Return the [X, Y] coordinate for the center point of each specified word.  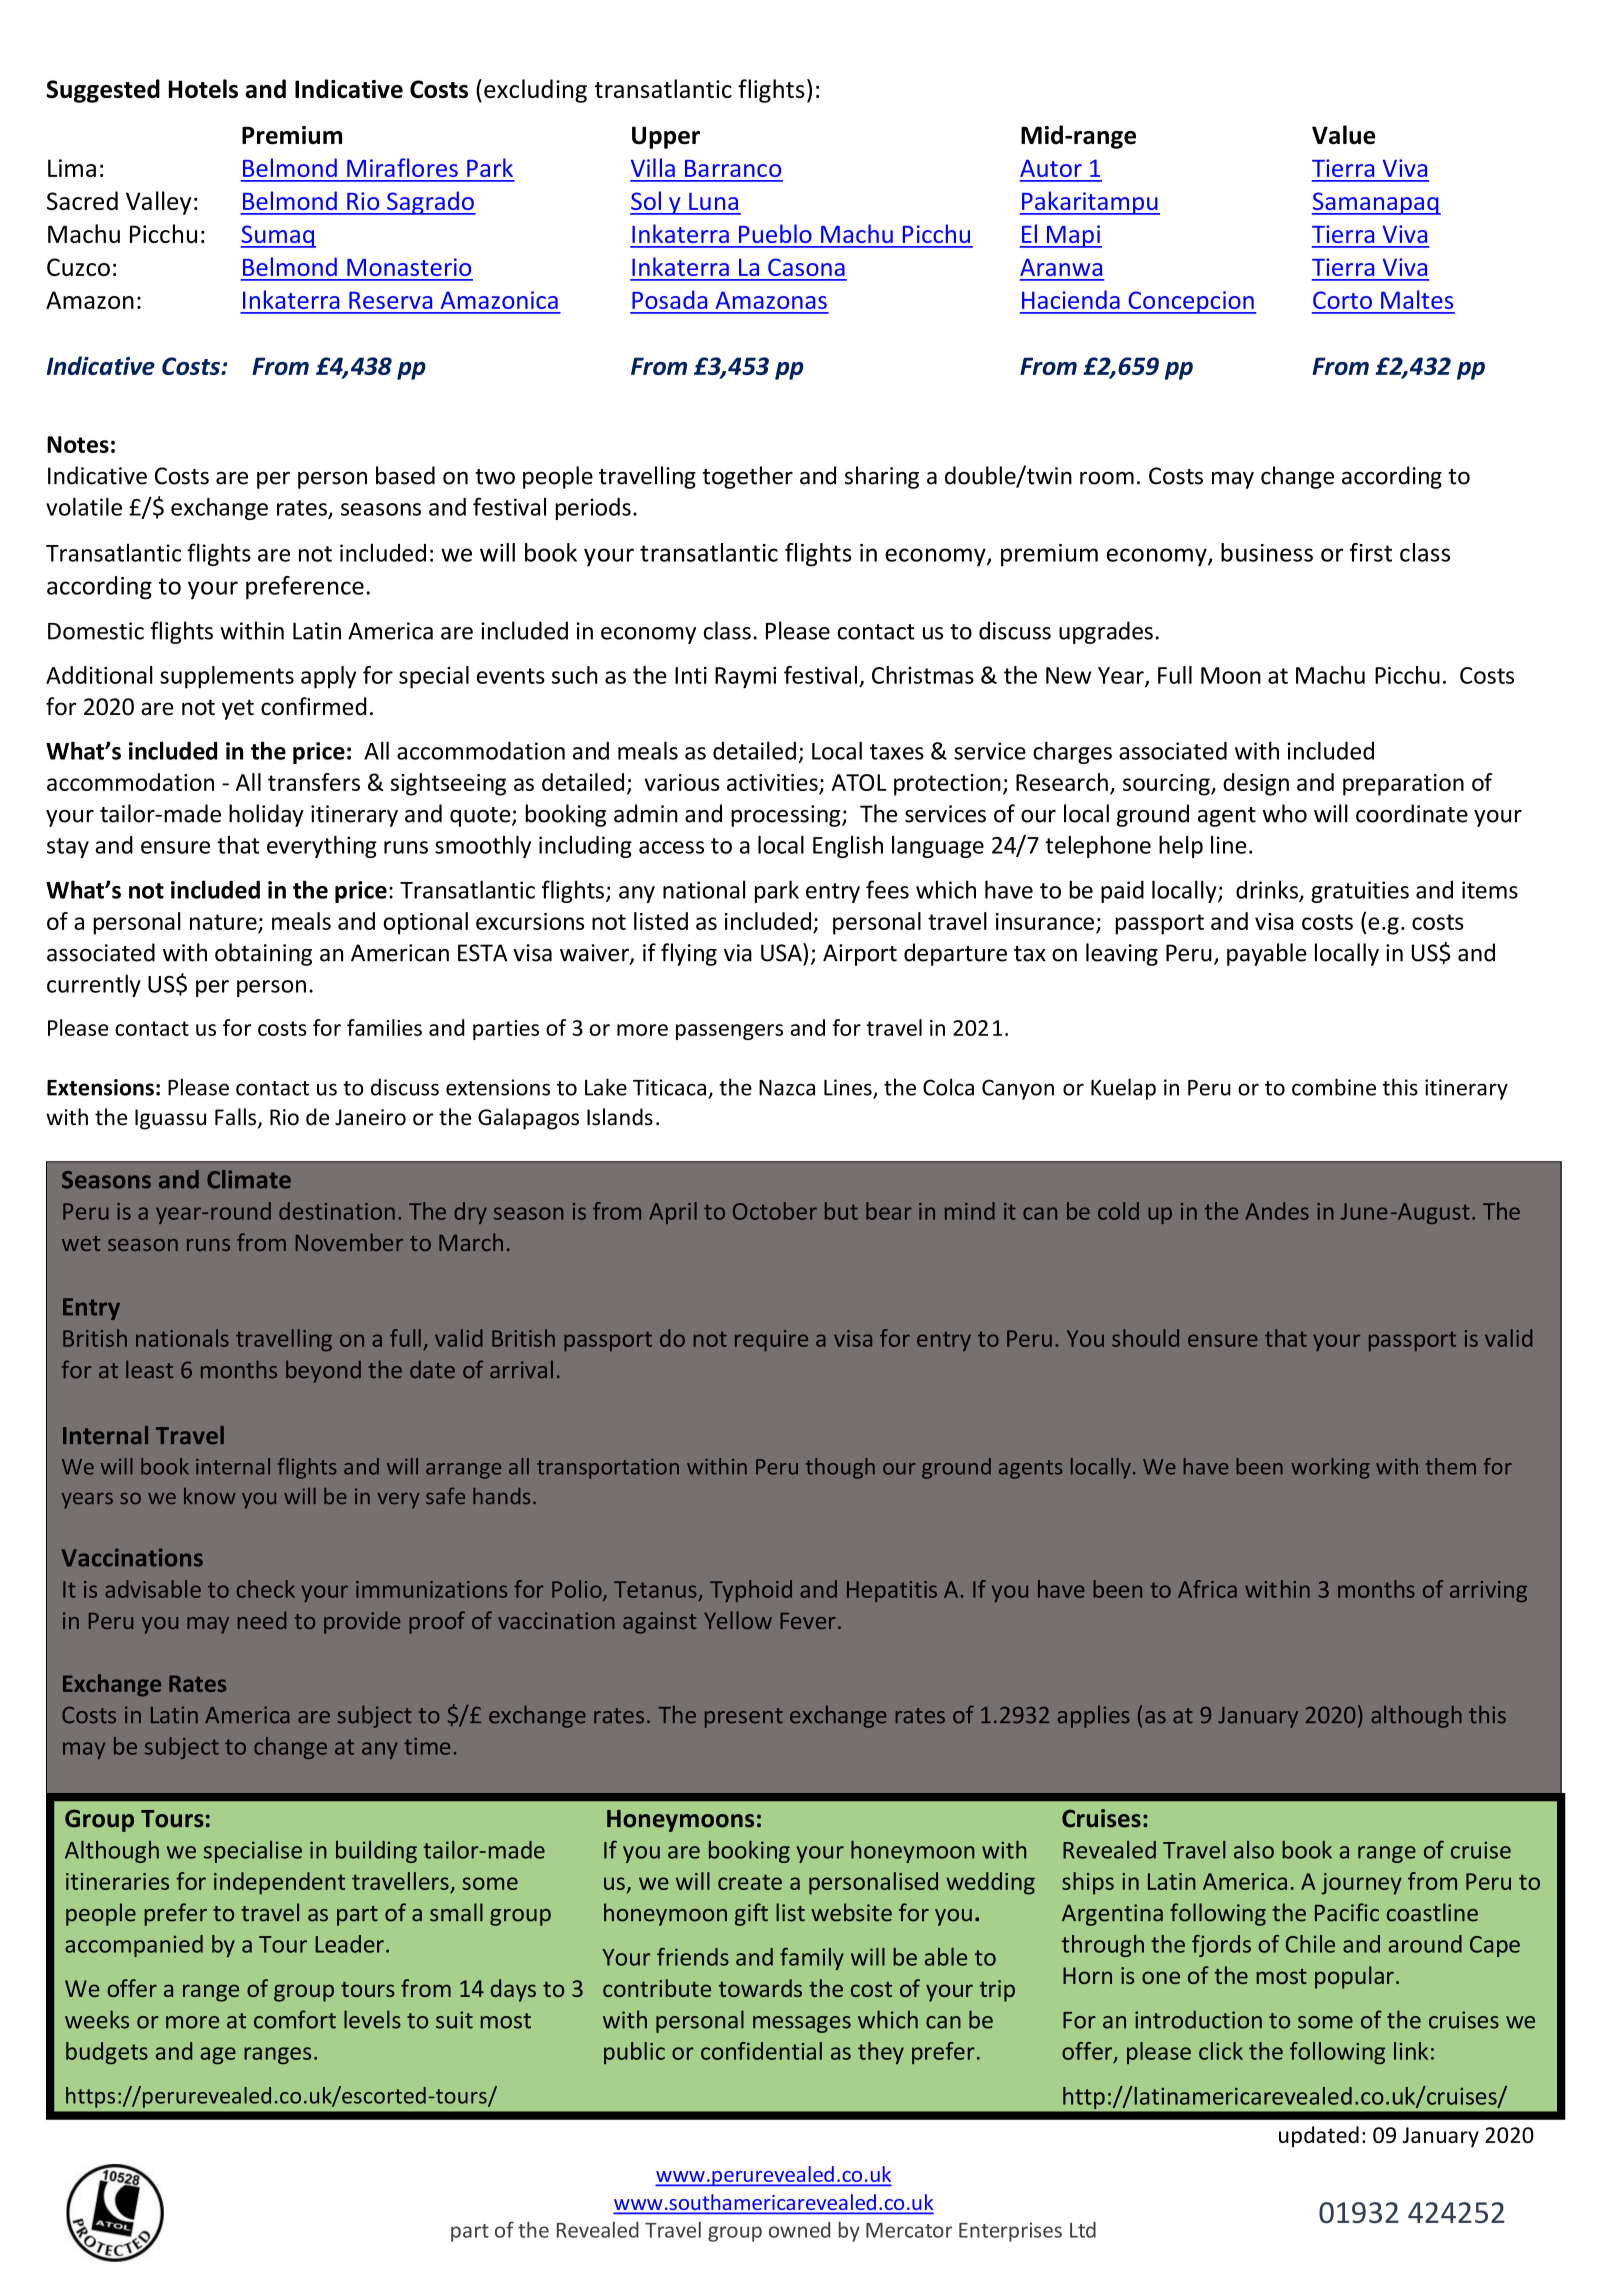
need [262, 1620]
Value [1343, 134]
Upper [666, 137]
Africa [1207, 1589]
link [1411, 2051]
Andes [1277, 1211]
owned [799, 2230]
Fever [808, 1621]
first [1371, 552]
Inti [691, 675]
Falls [235, 1117]
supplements [227, 677]
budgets [107, 2053]
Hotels [203, 88]
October [775, 1211]
